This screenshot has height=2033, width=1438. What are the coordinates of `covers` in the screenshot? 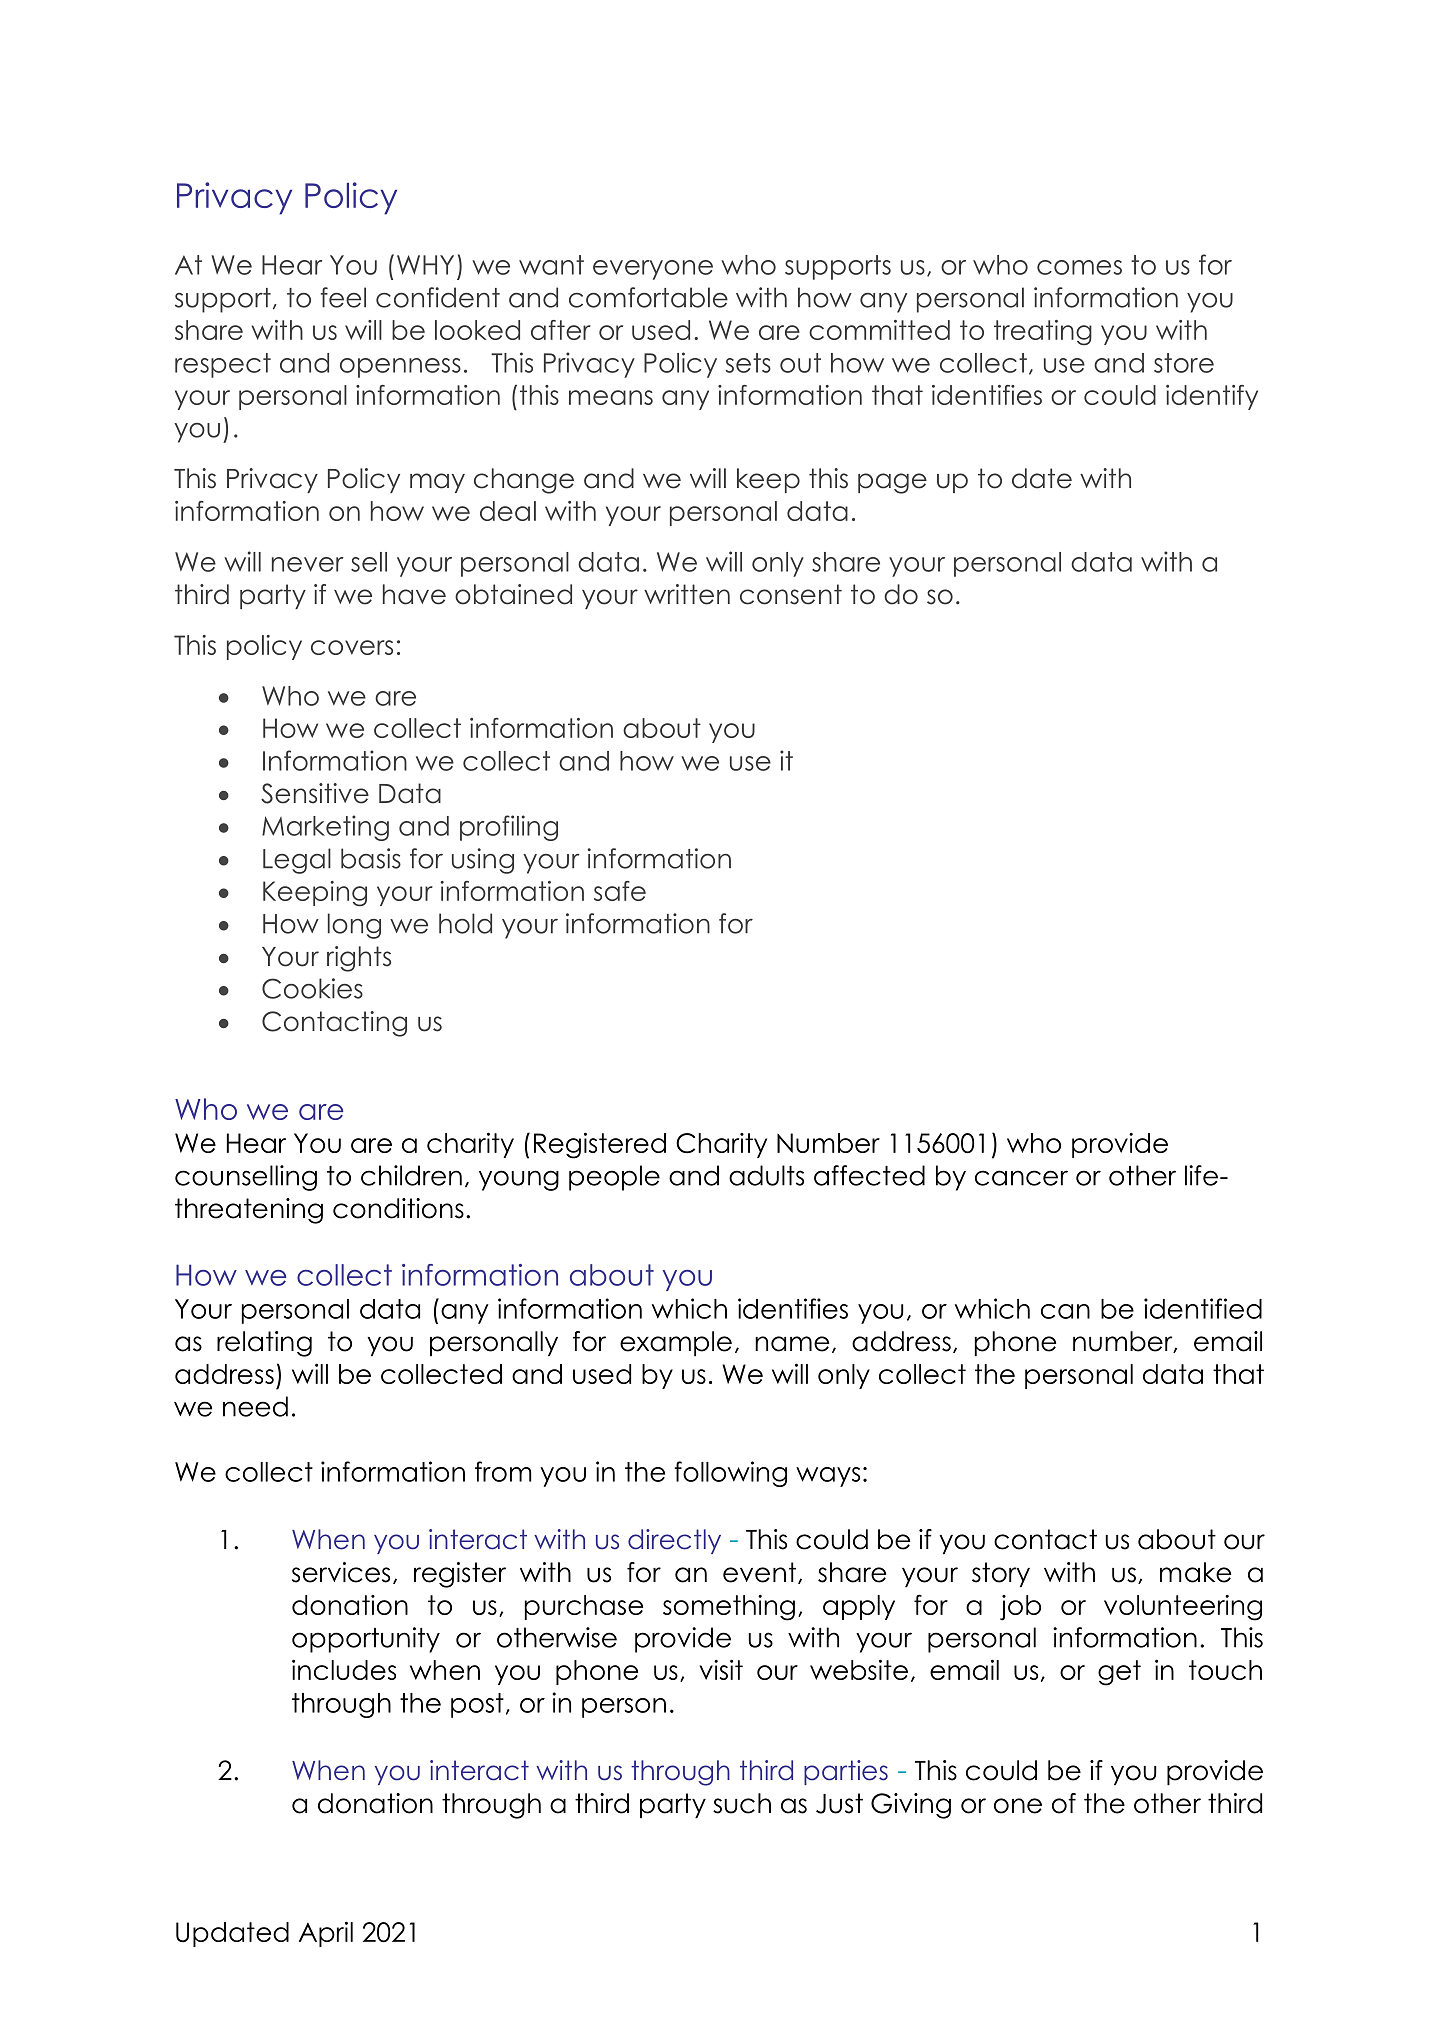 It's located at (352, 647).
